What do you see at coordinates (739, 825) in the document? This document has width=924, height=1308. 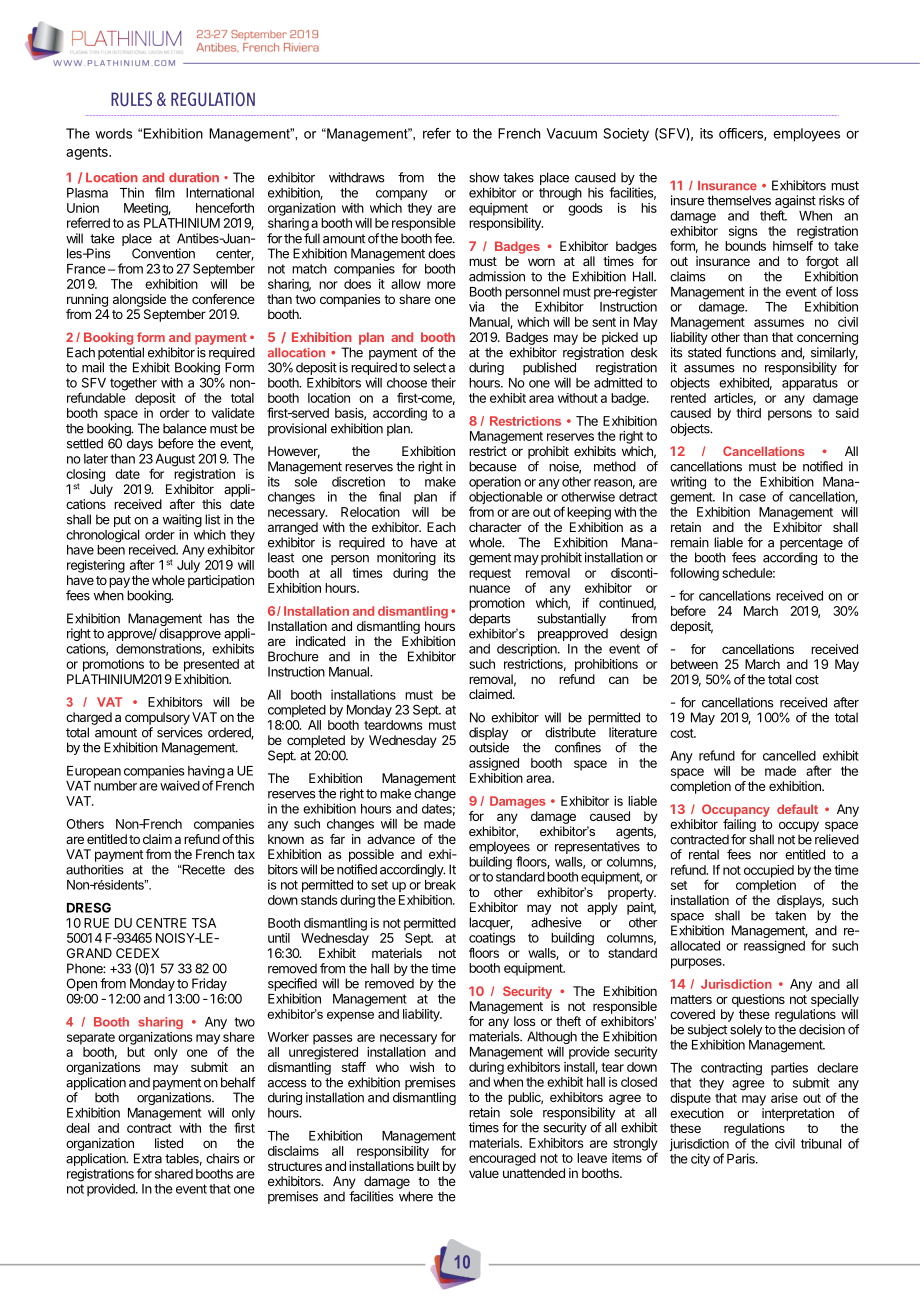 I see `failing` at bounding box center [739, 825].
